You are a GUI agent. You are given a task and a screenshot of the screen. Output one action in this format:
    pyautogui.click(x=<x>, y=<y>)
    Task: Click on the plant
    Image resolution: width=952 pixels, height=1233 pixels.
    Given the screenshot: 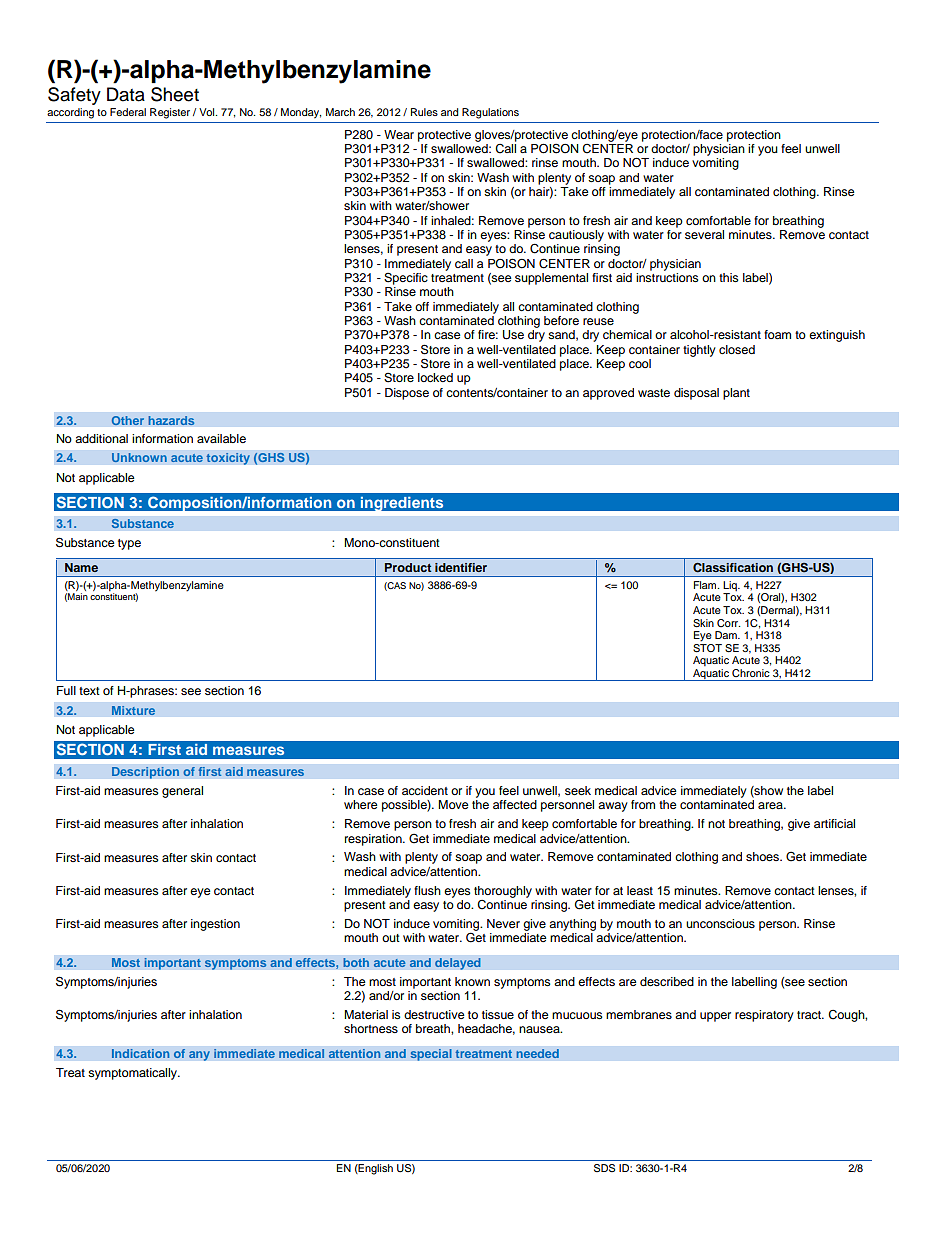 What is the action you would take?
    pyautogui.click(x=736, y=394)
